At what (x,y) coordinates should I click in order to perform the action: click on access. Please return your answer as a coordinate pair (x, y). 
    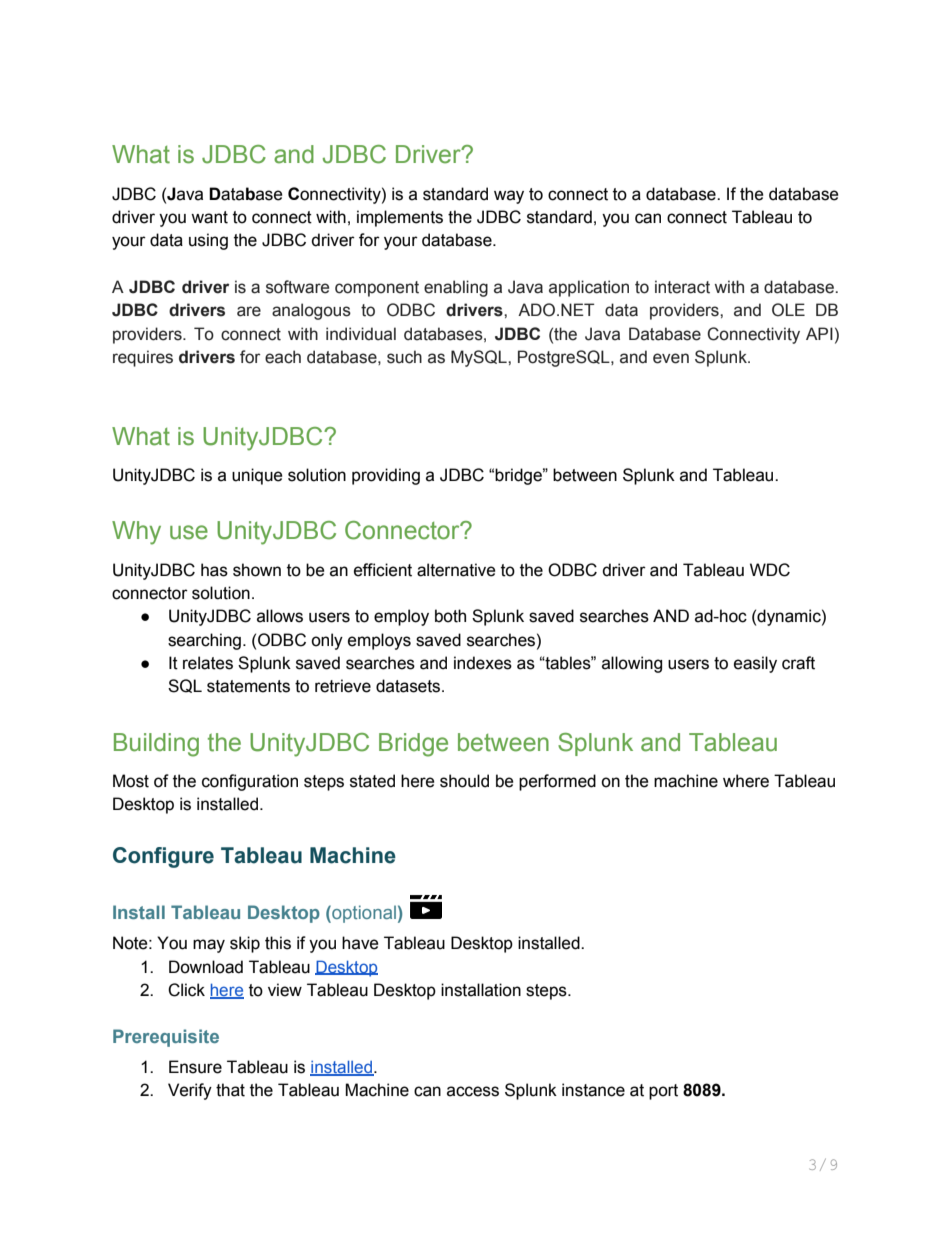
    Looking at the image, I should click on (473, 1091).
